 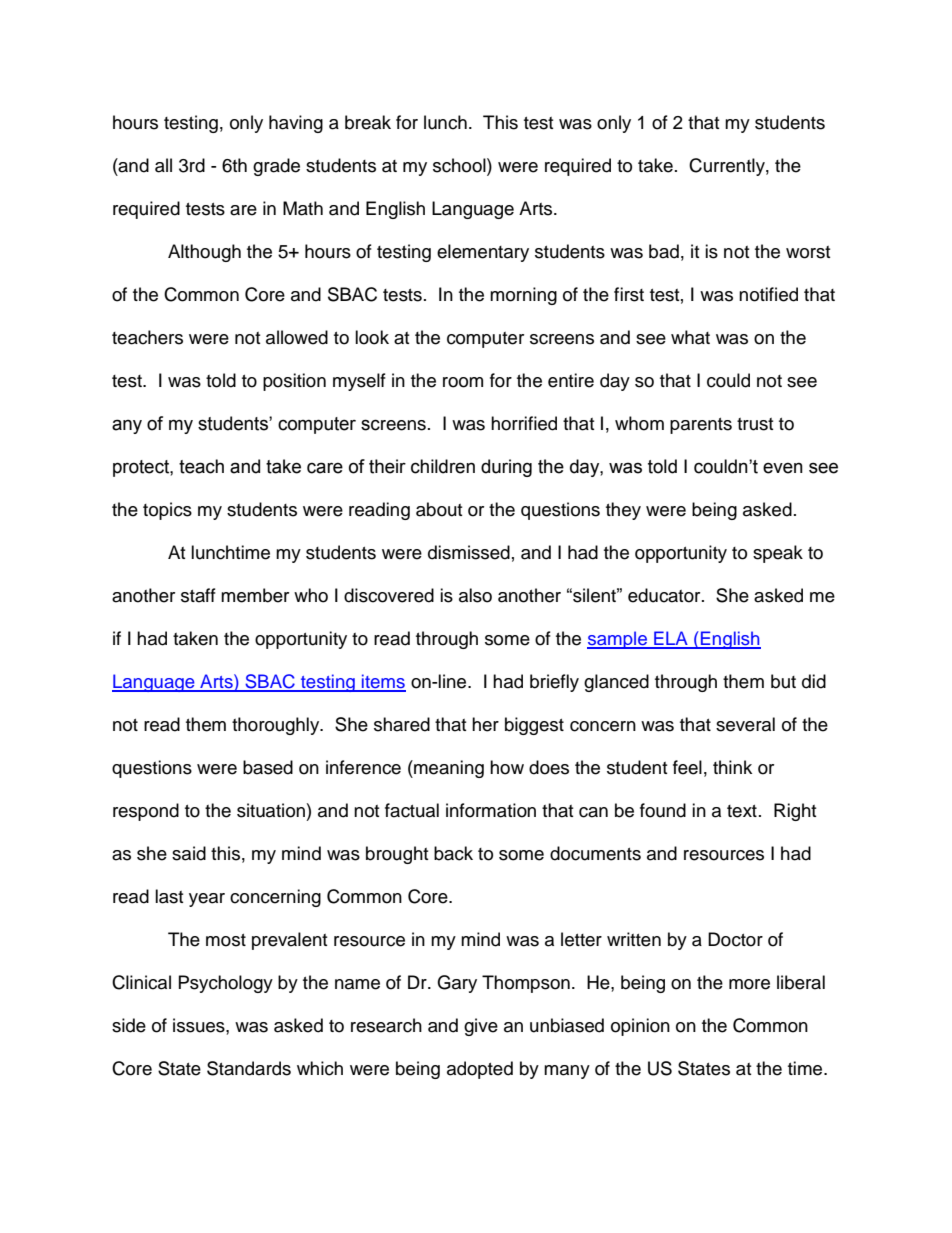 What do you see at coordinates (200, 1025) in the screenshot?
I see `issues` at bounding box center [200, 1025].
